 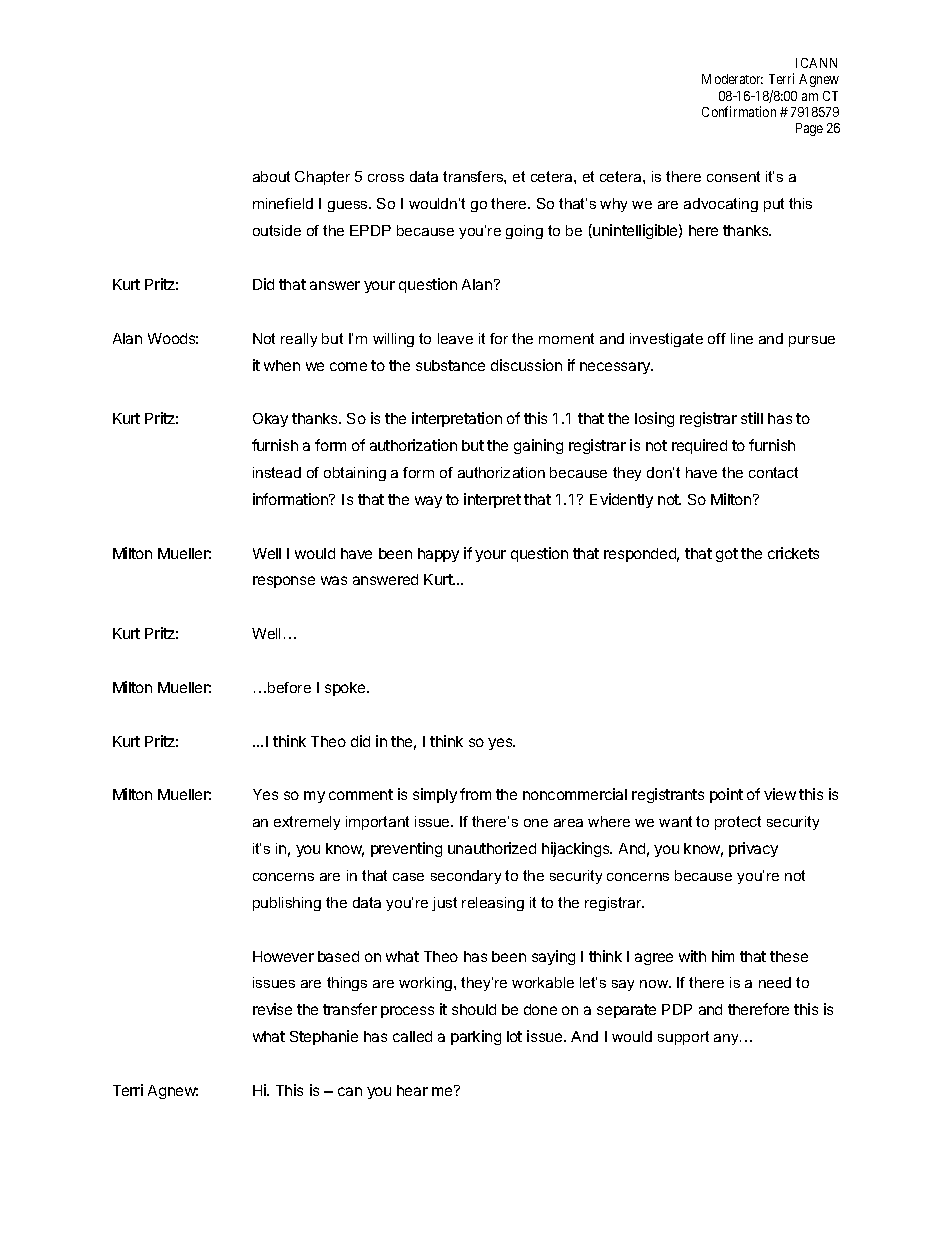 I want to click on protect, so click(x=738, y=823).
